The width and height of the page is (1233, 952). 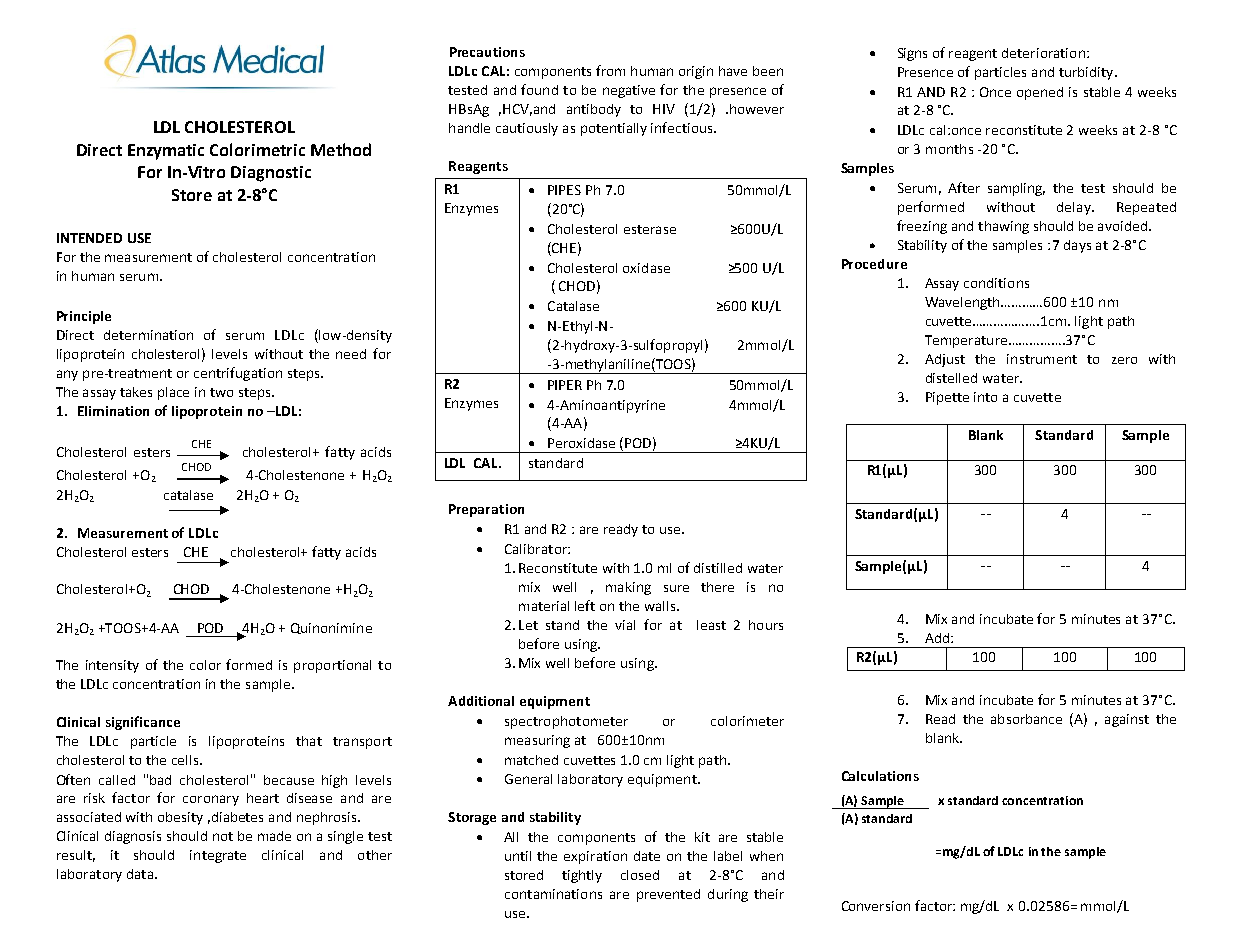 What do you see at coordinates (566, 722) in the page?
I see `spectrophotometer` at bounding box center [566, 722].
